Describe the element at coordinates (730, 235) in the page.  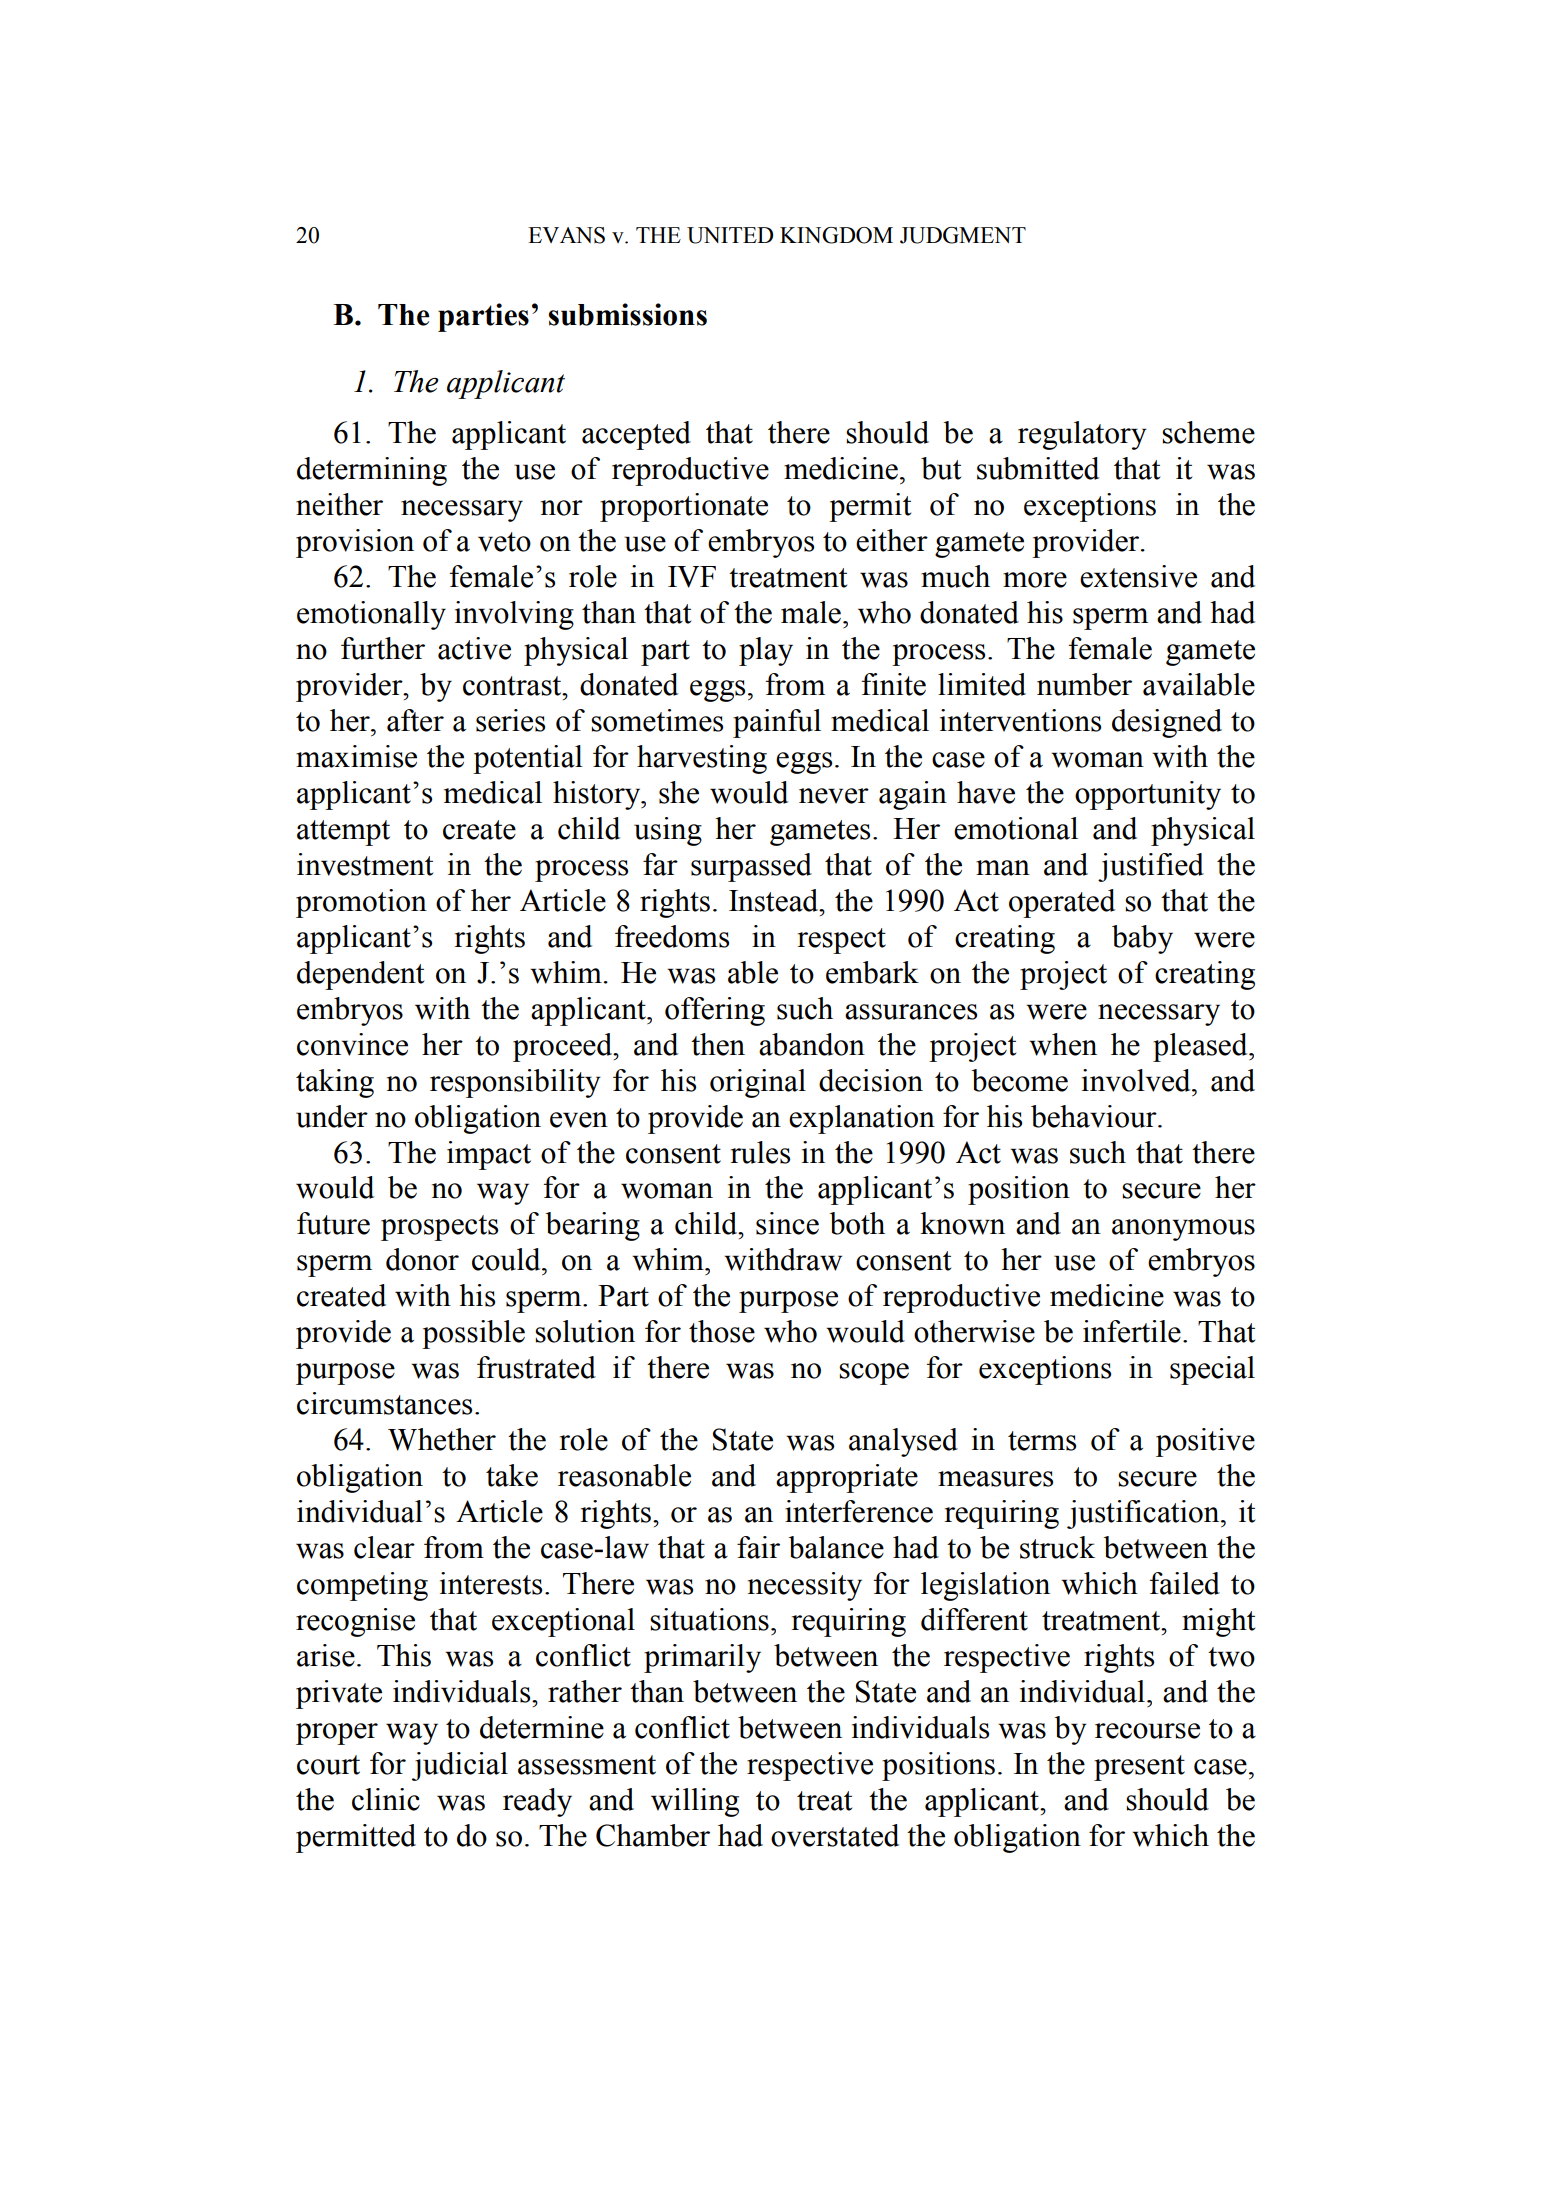
I see `UNITED` at that location.
